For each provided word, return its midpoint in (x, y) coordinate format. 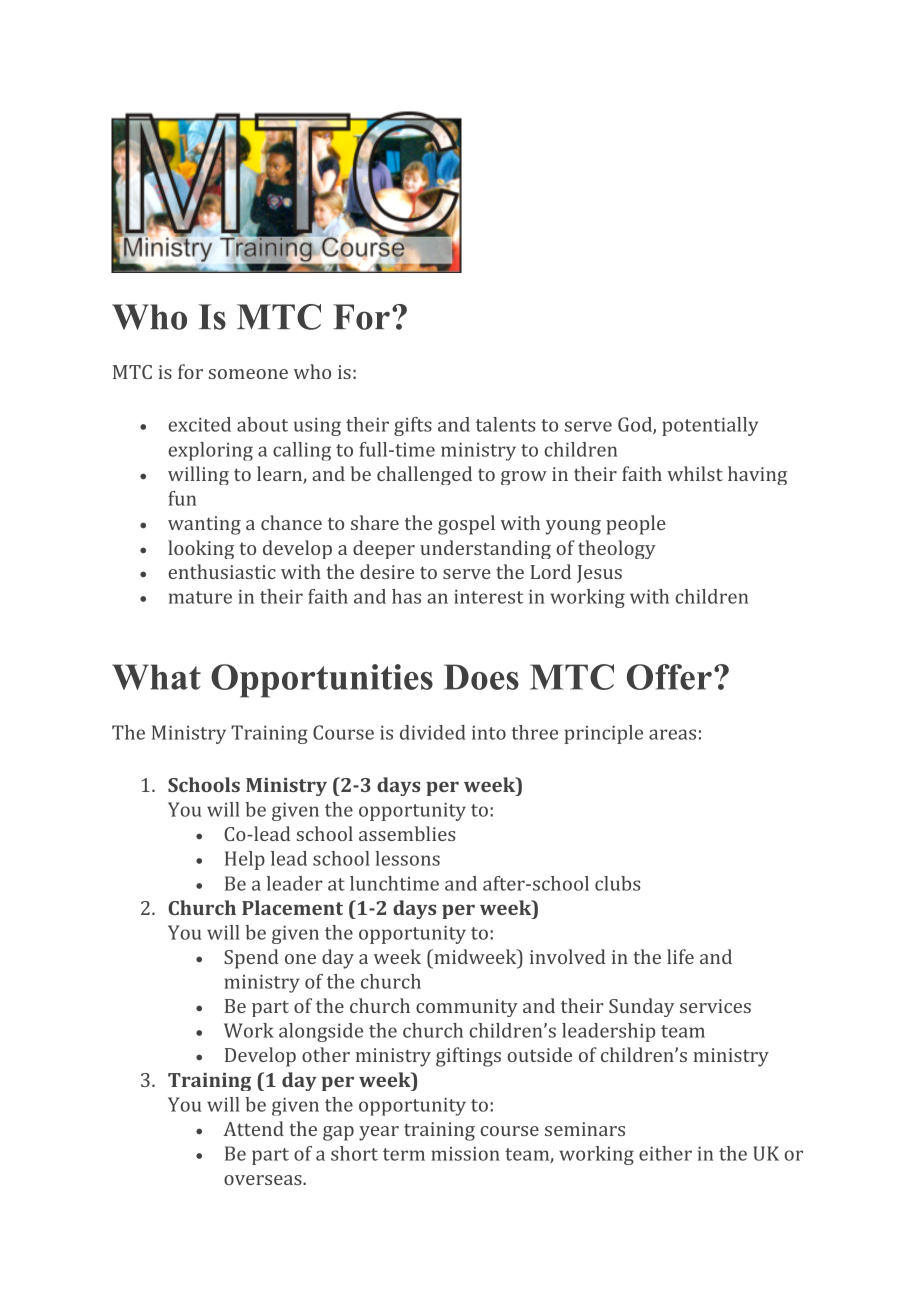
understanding (485, 549)
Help (245, 860)
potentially (710, 426)
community (467, 1008)
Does (481, 677)
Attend (253, 1128)
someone (248, 374)
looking (201, 549)
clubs (617, 883)
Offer (669, 677)
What (156, 677)
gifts (413, 426)
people (636, 525)
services (715, 1006)
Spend (251, 959)
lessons (407, 858)
